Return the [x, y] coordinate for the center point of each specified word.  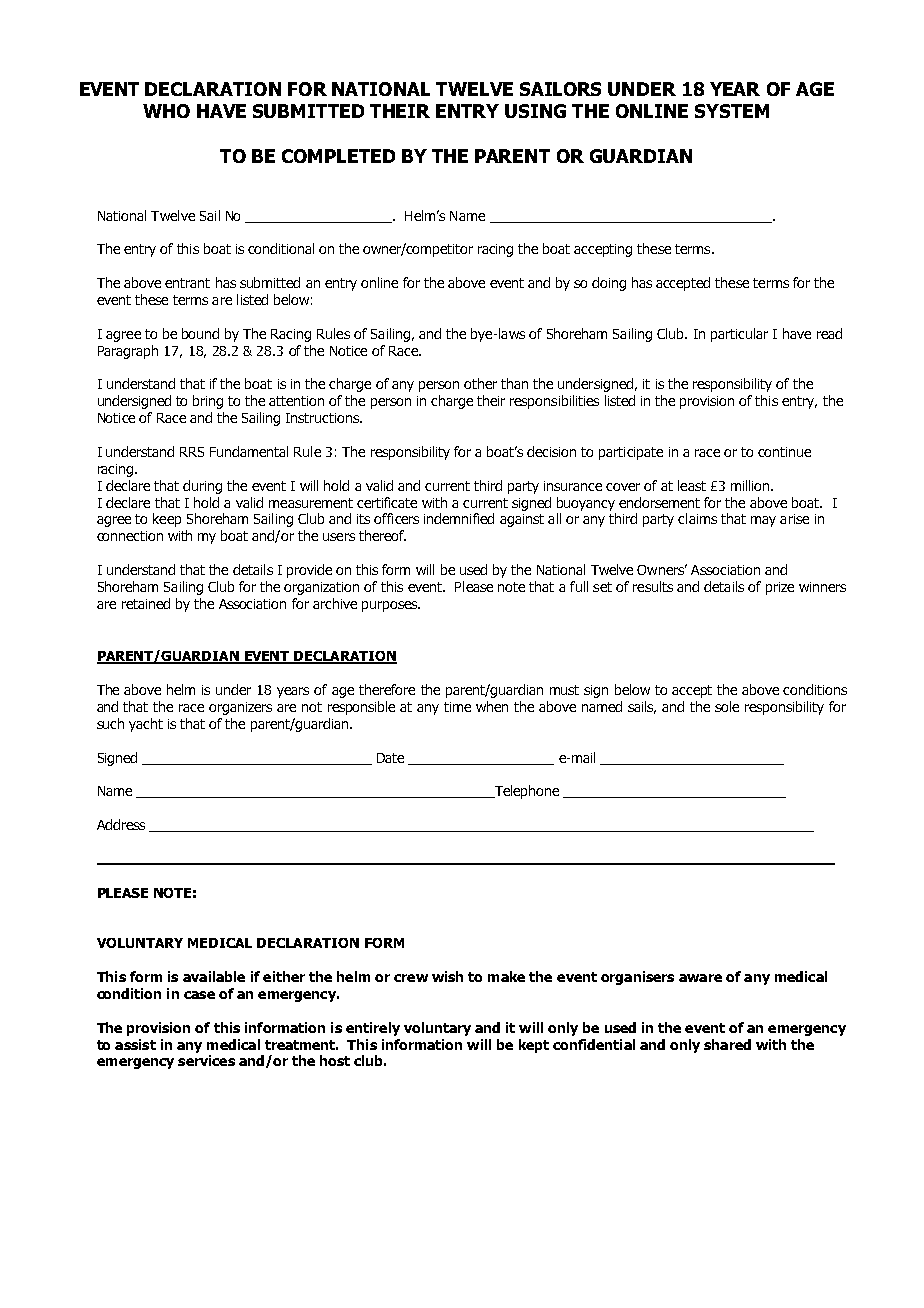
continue [784, 452]
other [480, 383]
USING [535, 111]
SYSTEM [732, 111]
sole [727, 706]
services [206, 1060]
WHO [166, 111]
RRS [192, 452]
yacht [146, 725]
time [457, 707]
